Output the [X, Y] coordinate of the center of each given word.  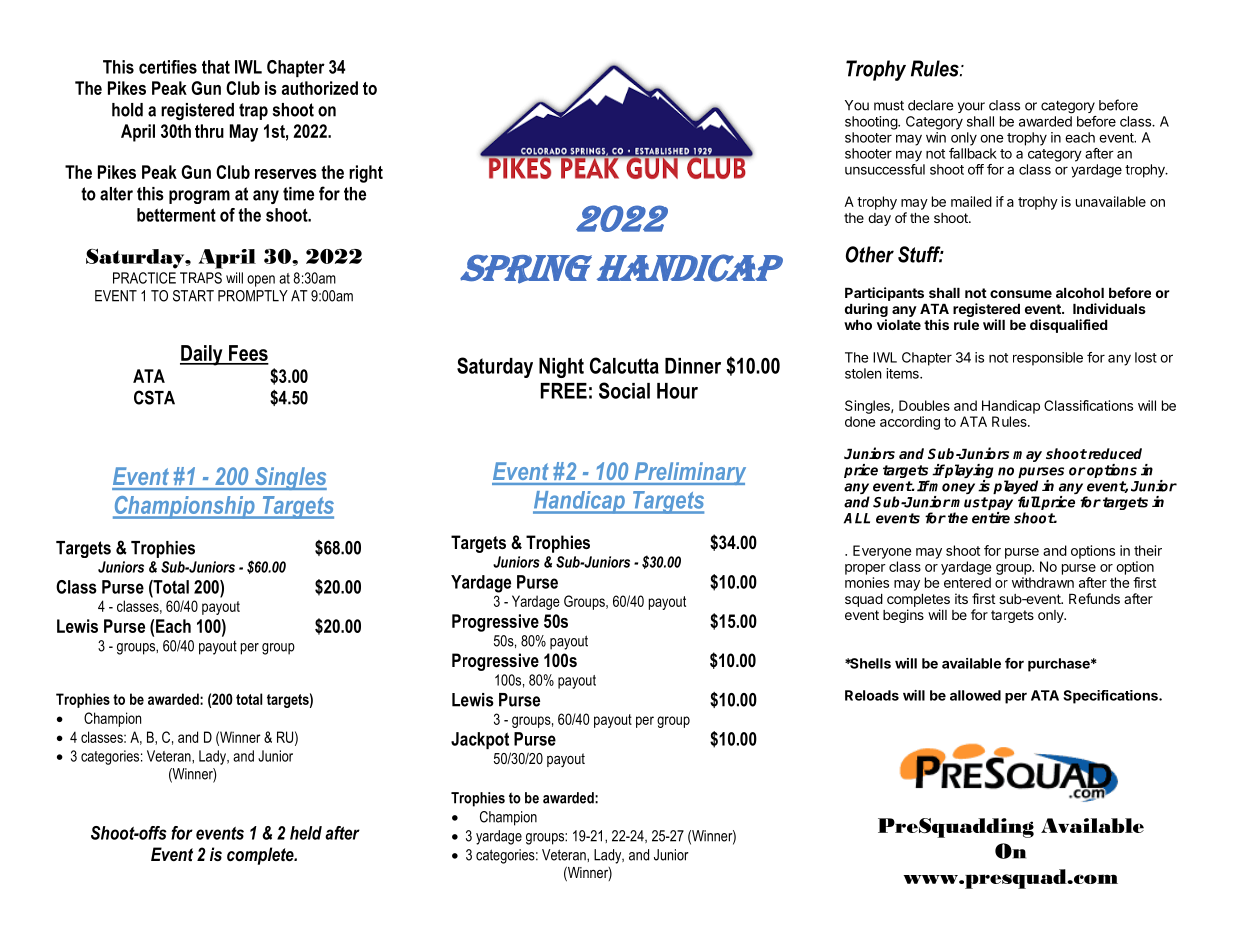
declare [930, 105]
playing [969, 472]
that [216, 67]
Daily [202, 355]
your [971, 107]
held [306, 833]
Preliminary [689, 473]
